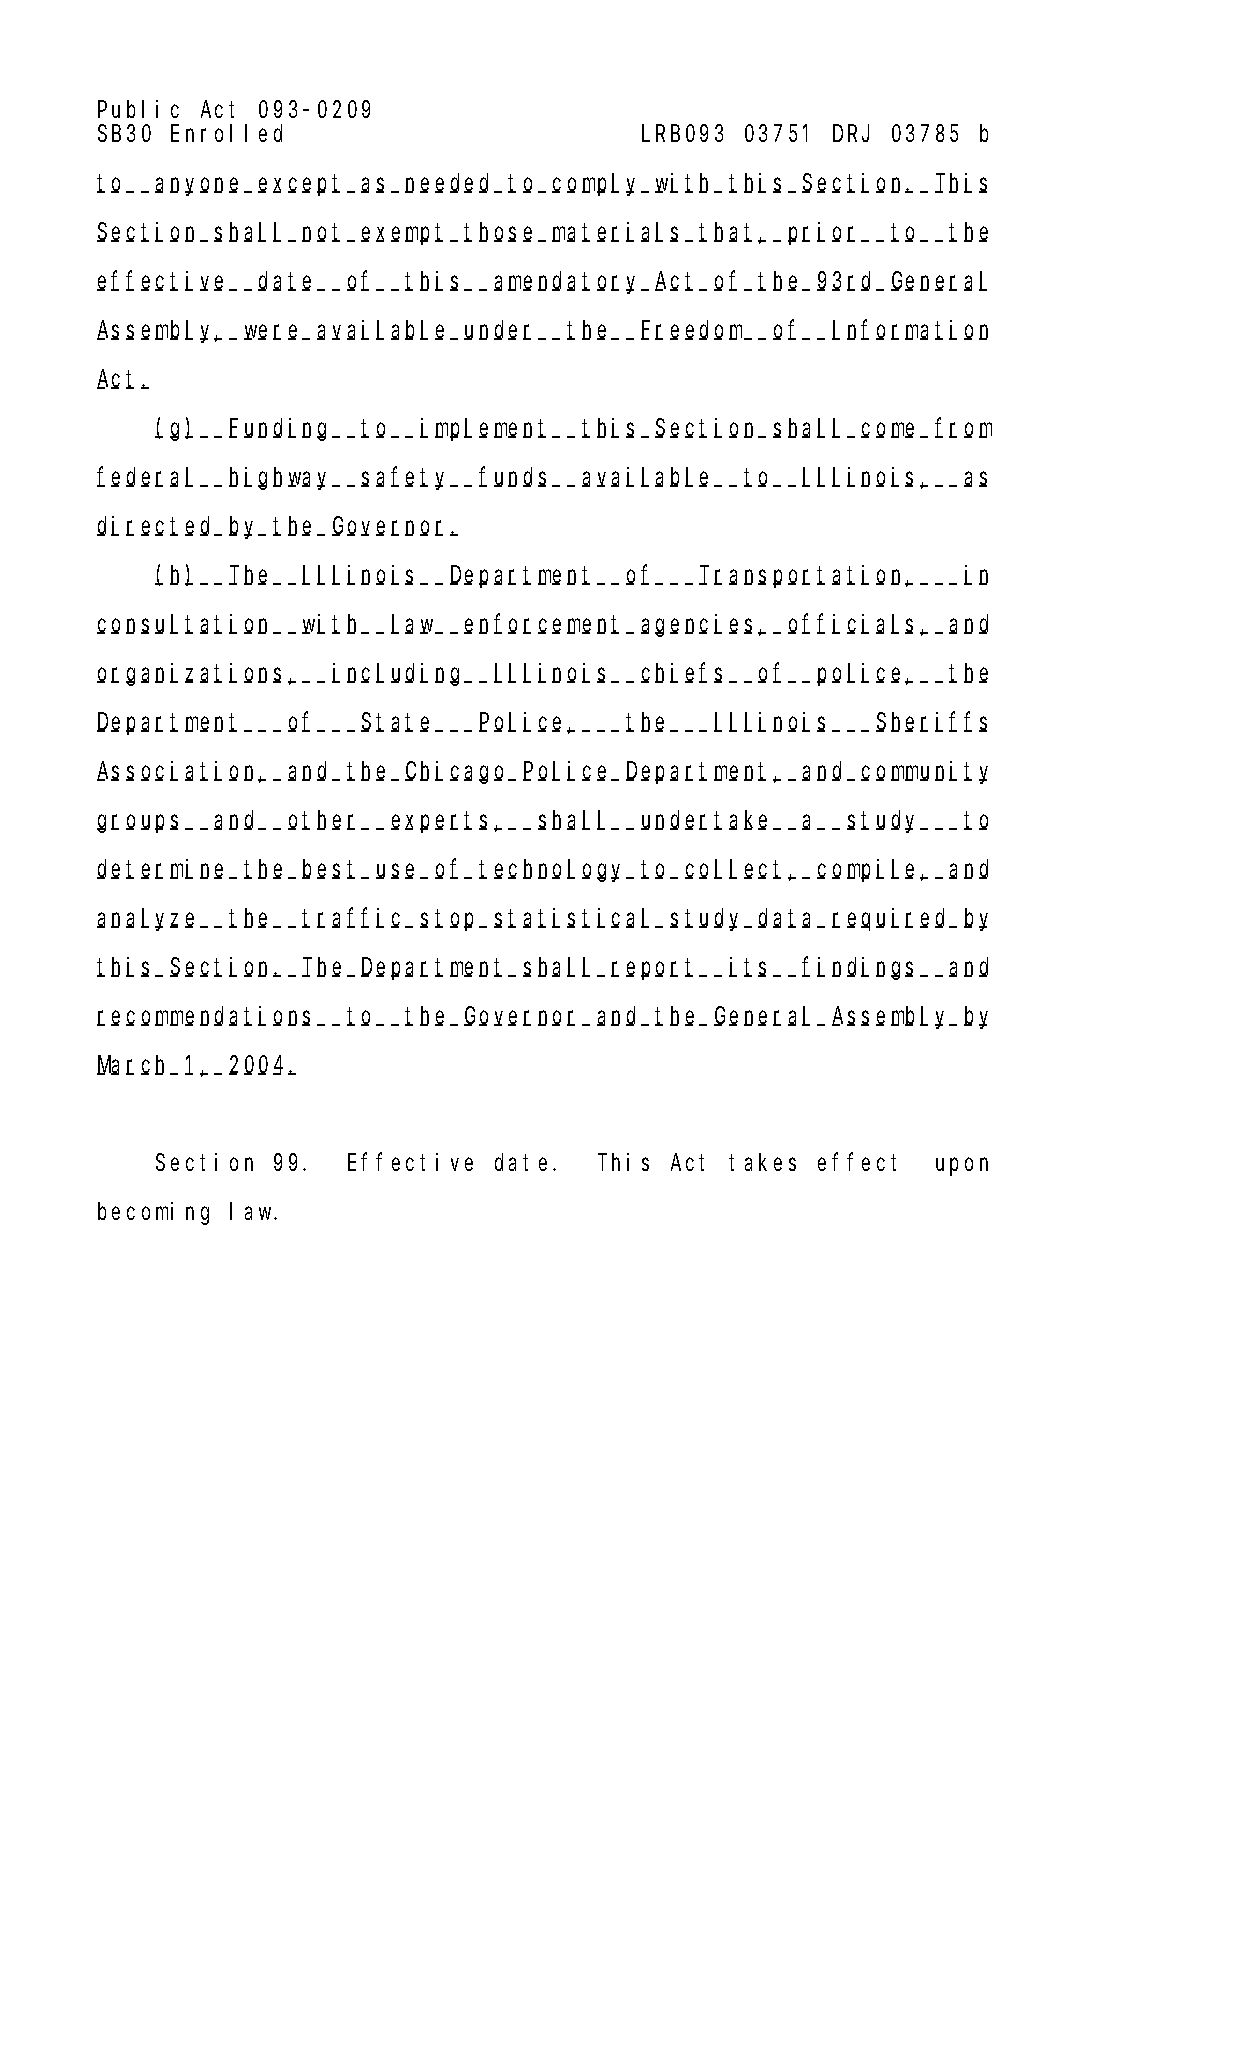  I want to click on organizations, so click(193, 674).
